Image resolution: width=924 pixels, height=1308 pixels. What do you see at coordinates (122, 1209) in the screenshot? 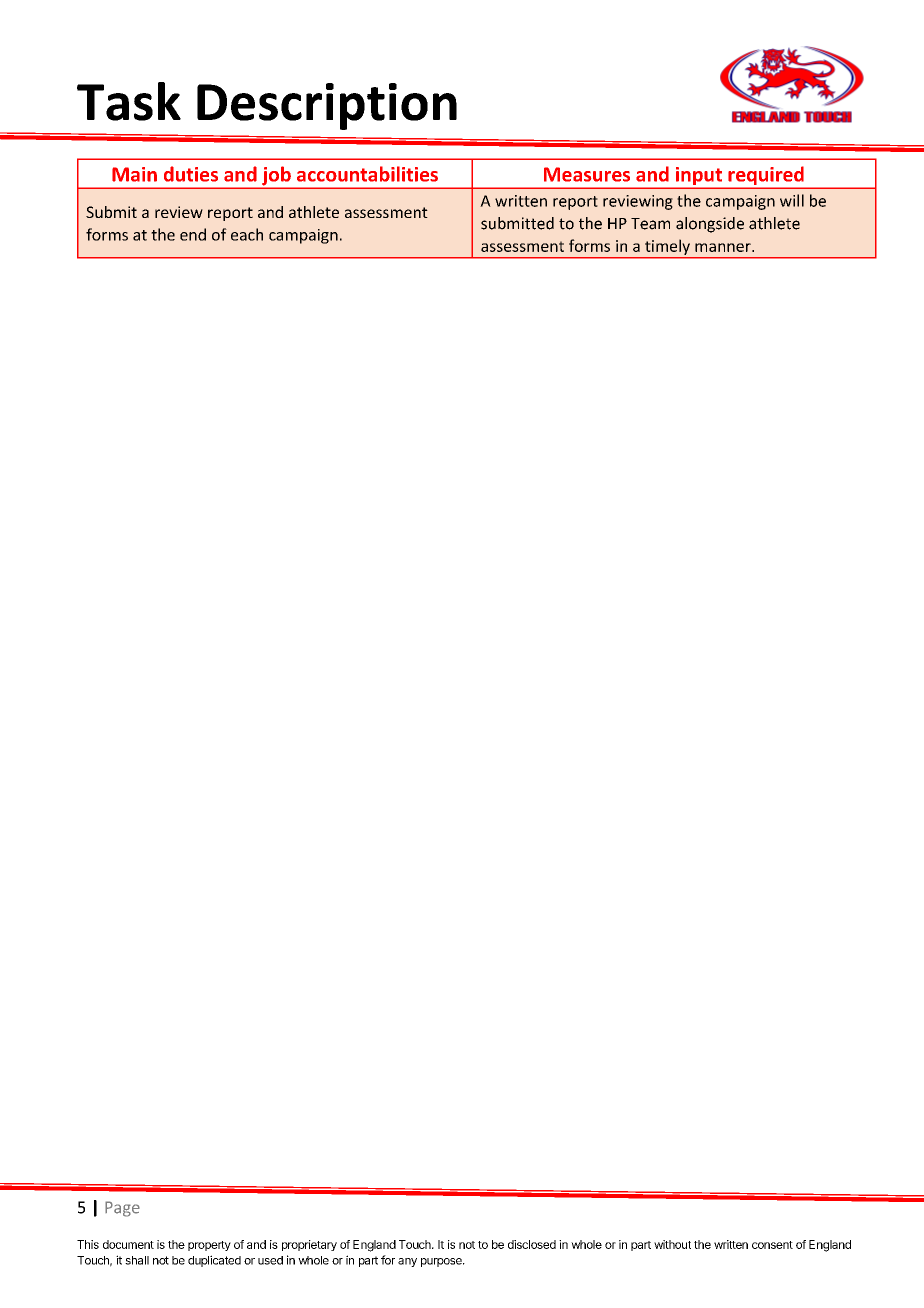
I see `Page` at bounding box center [122, 1209].
